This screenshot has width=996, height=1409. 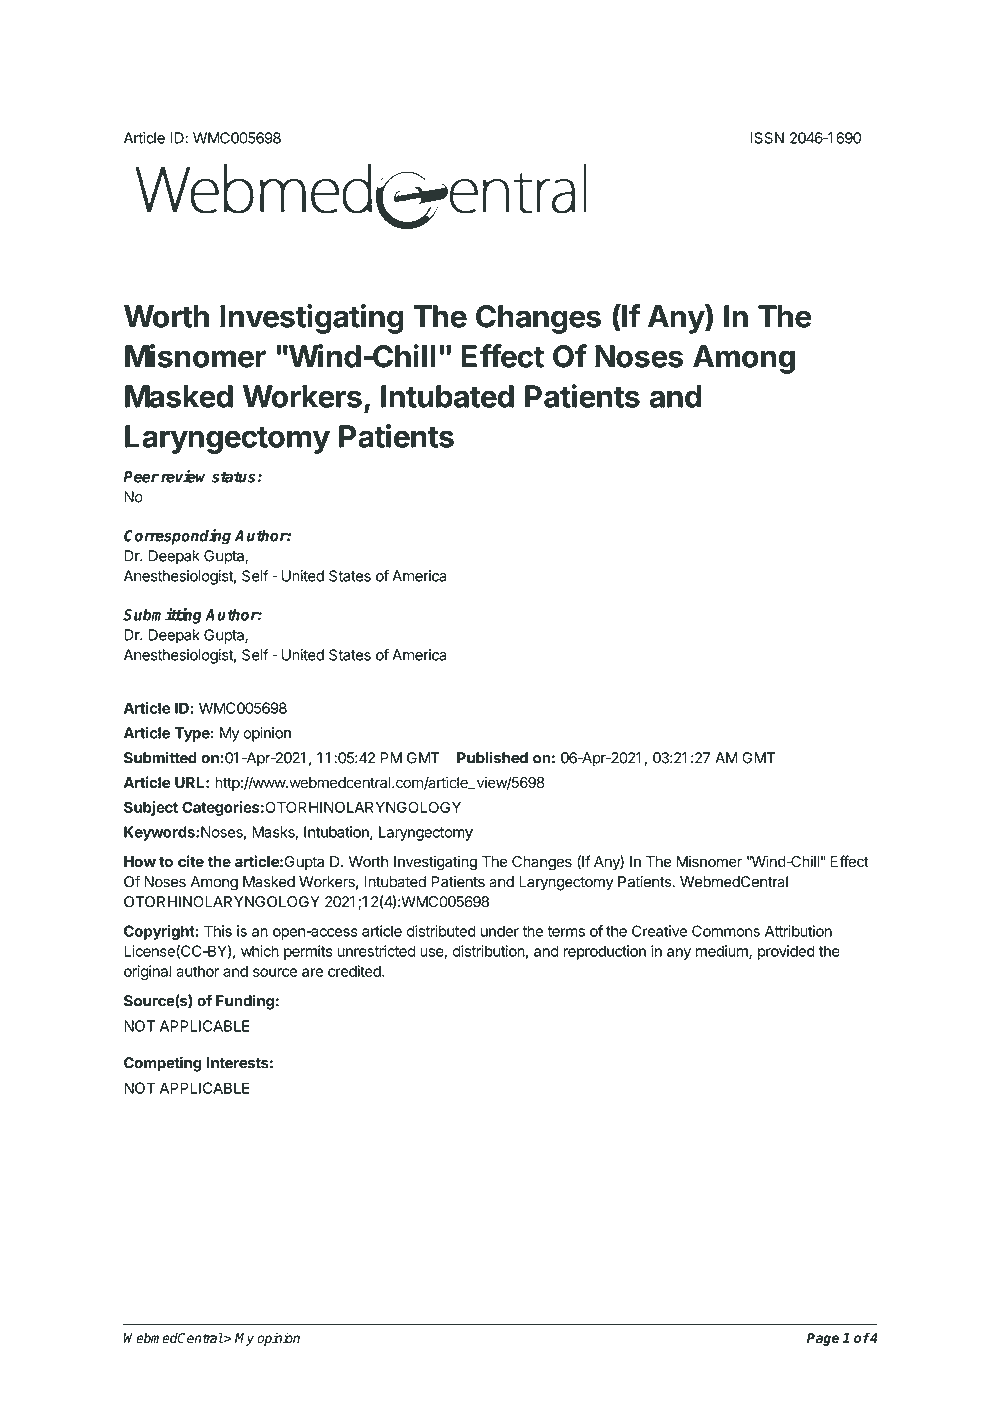 I want to click on ISSN, so click(x=767, y=138).
